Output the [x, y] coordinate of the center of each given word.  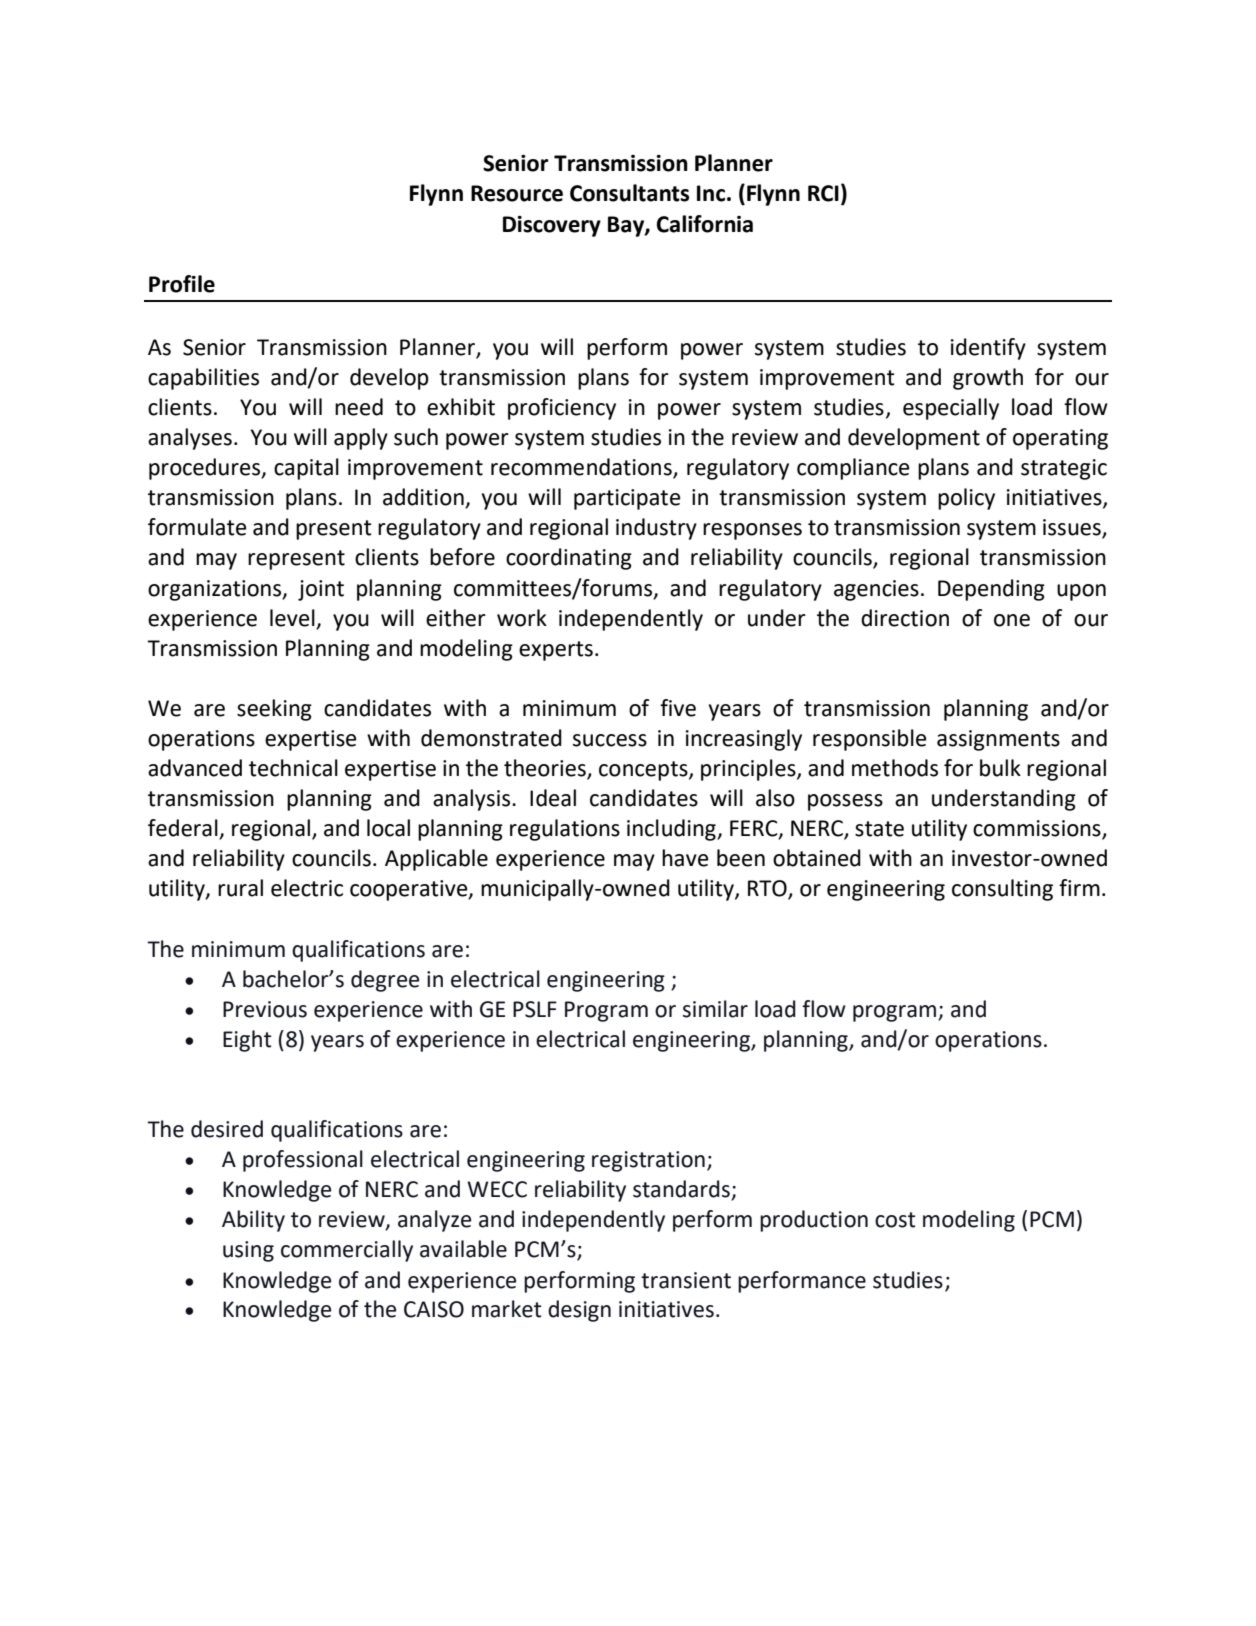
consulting [1002, 890]
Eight [247, 1041]
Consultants [629, 193]
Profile [182, 284]
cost [895, 1220]
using [248, 1251]
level [293, 619]
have [685, 858]
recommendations [582, 468]
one [1012, 620]
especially [951, 409]
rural [240, 888]
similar [715, 1009]
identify [988, 349]
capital [306, 469]
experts [556, 651]
